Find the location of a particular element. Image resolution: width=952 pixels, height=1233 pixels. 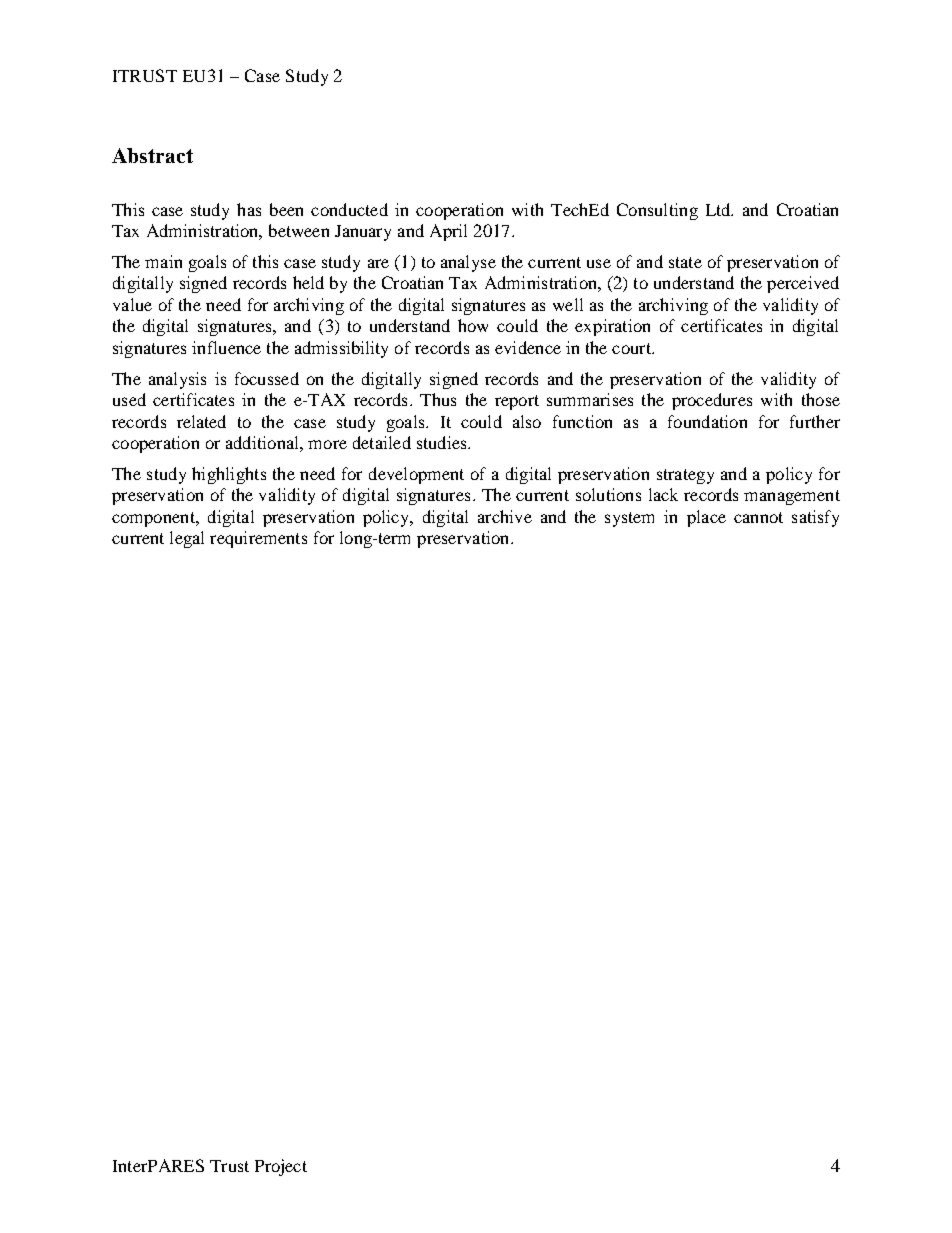

Project is located at coordinates (281, 1167).
